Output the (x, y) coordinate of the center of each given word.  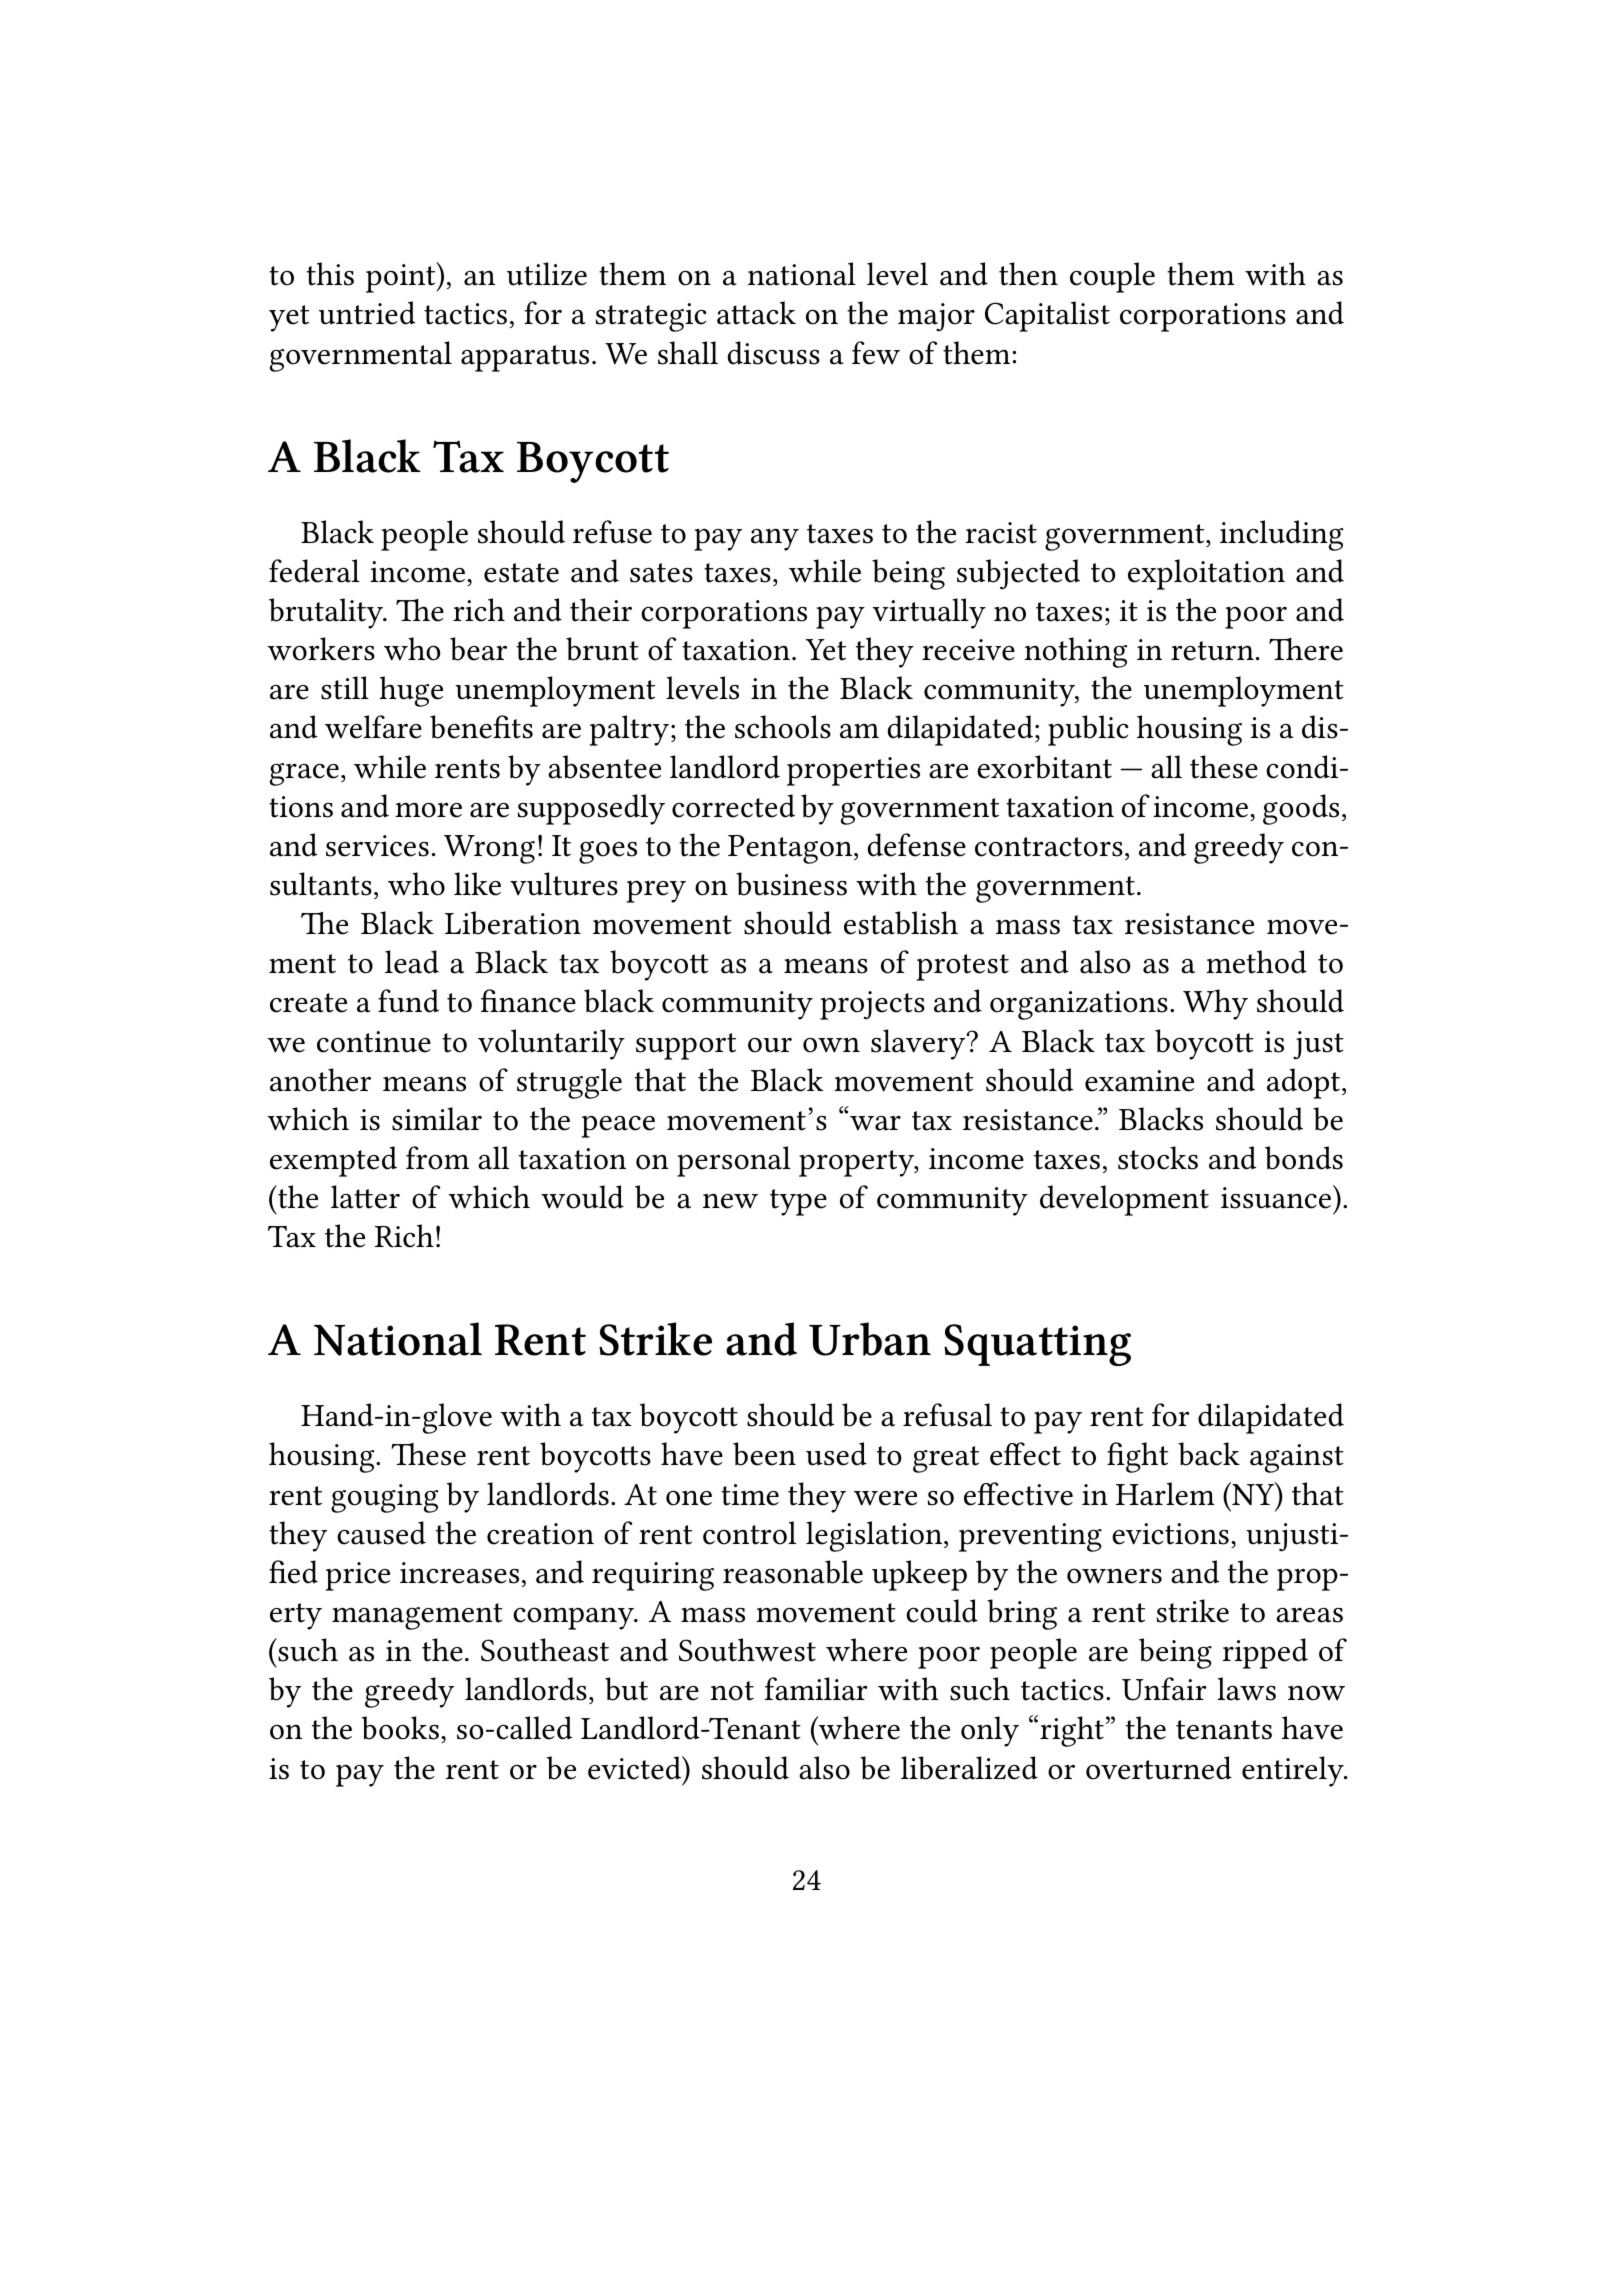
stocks (1158, 1158)
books (400, 1728)
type (798, 1202)
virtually (929, 613)
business (791, 884)
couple (1112, 277)
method (1256, 962)
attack (756, 313)
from (437, 1158)
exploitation (1206, 574)
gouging (384, 1498)
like (477, 884)
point (402, 277)
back (1209, 1454)
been (764, 1454)
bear (478, 649)
